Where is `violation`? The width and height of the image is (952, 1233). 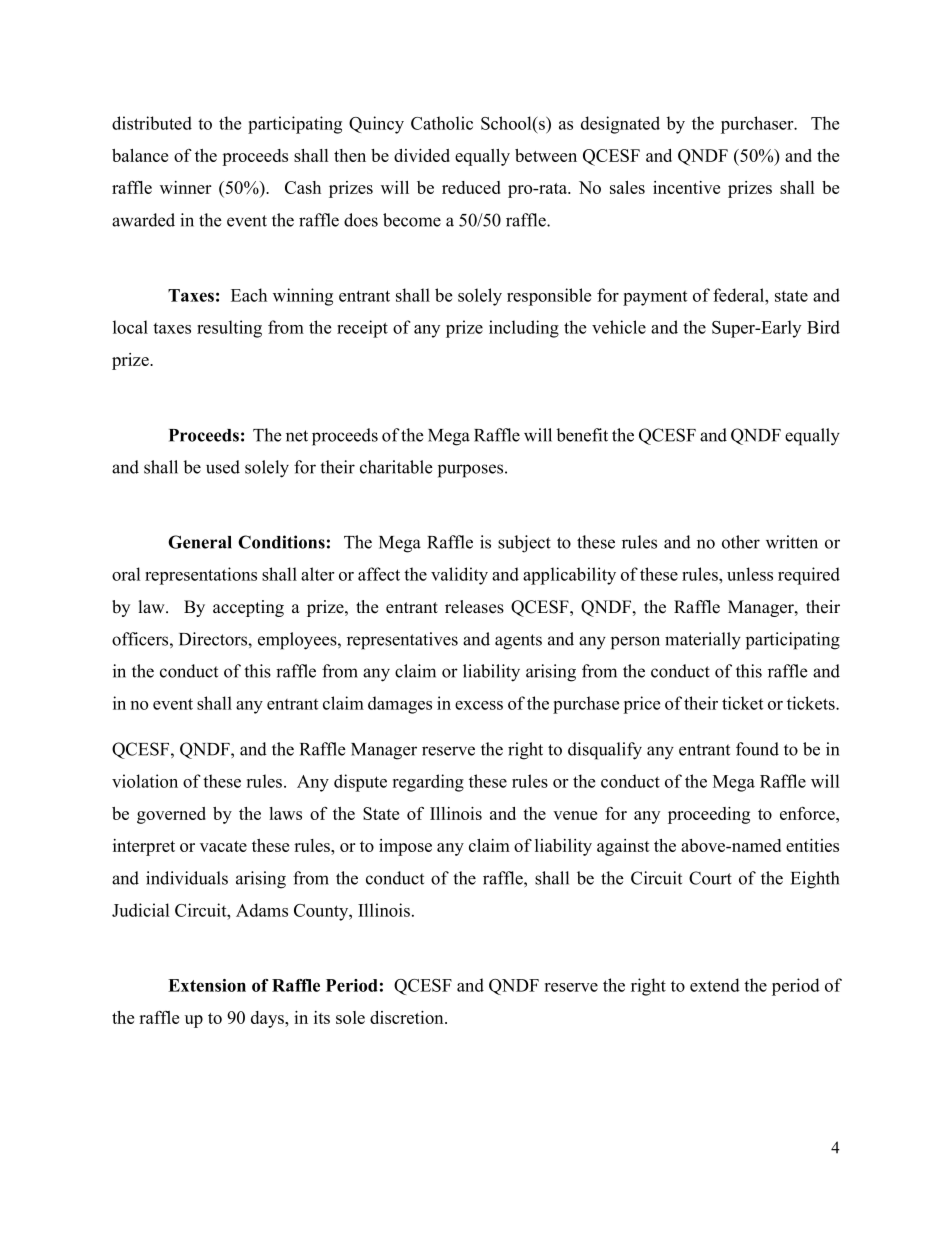 violation is located at coordinates (145, 781).
